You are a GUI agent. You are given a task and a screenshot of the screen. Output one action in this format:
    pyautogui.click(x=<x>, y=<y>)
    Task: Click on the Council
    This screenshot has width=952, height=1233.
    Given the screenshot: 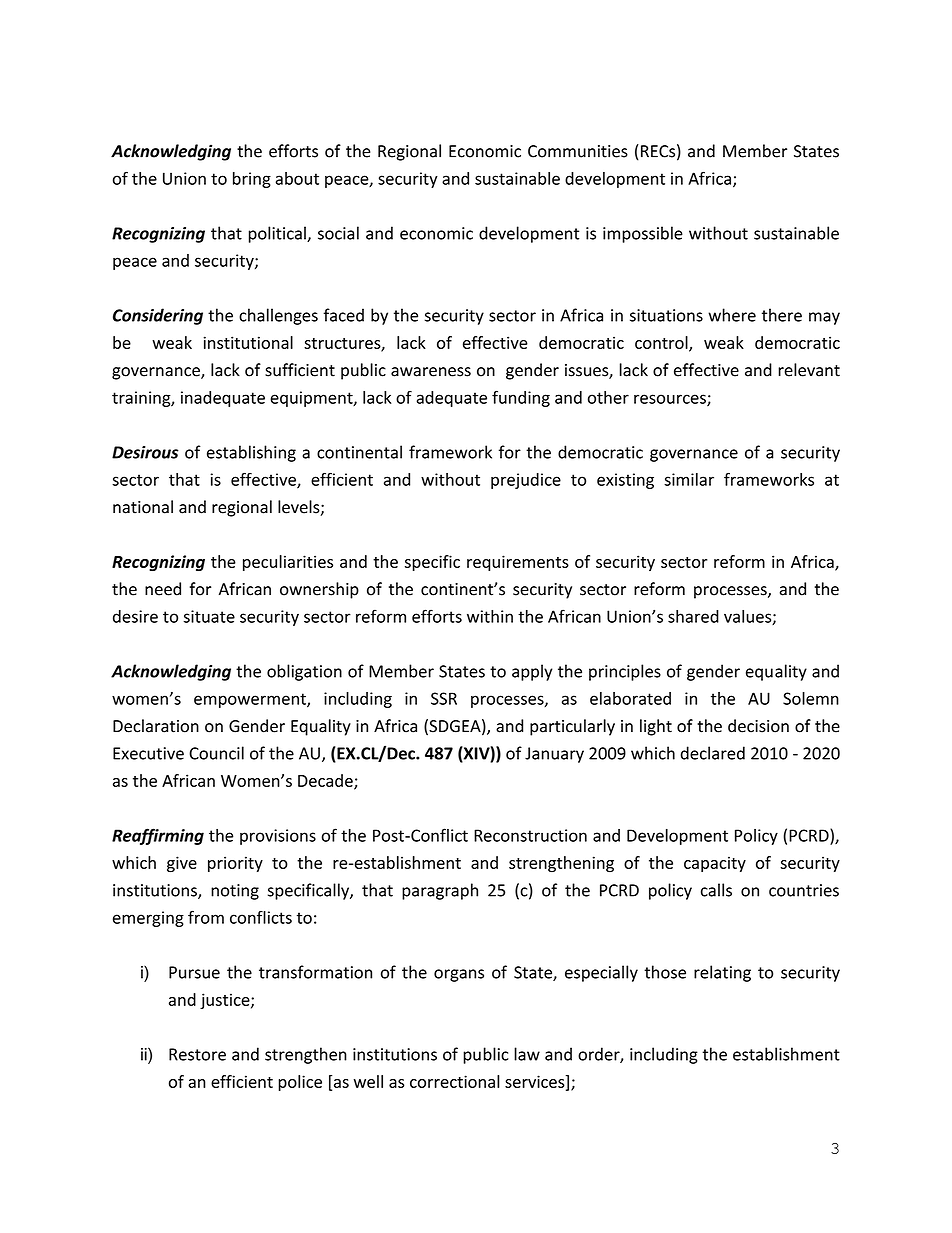 What is the action you would take?
    pyautogui.click(x=216, y=753)
